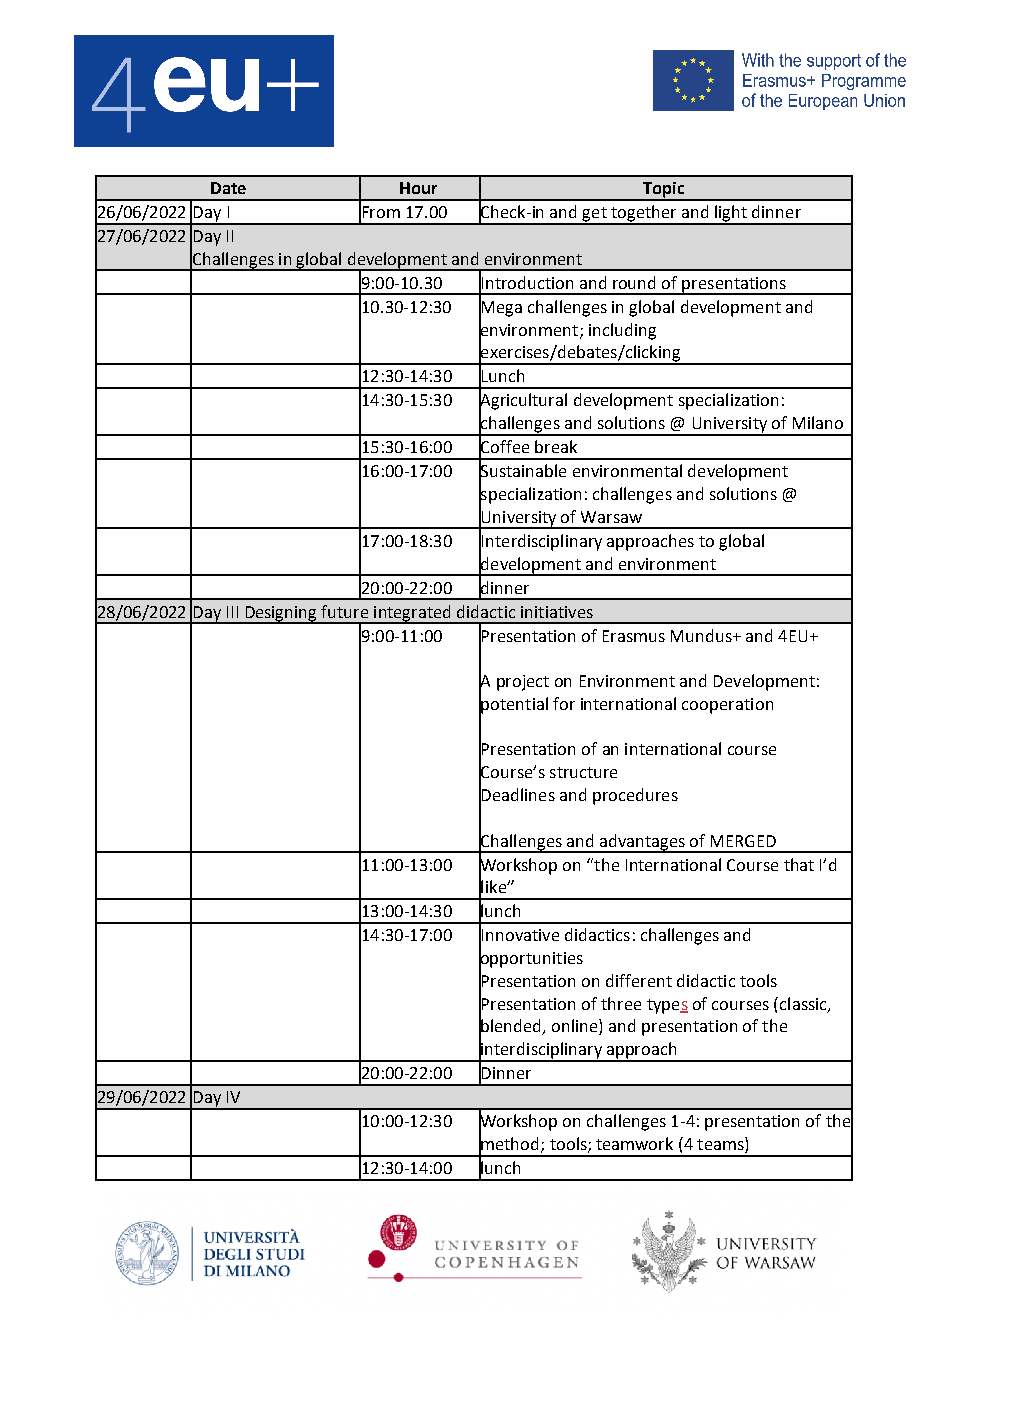 The image size is (1009, 1427). Describe the element at coordinates (702, 635) in the screenshot. I see `Mundus` at that location.
